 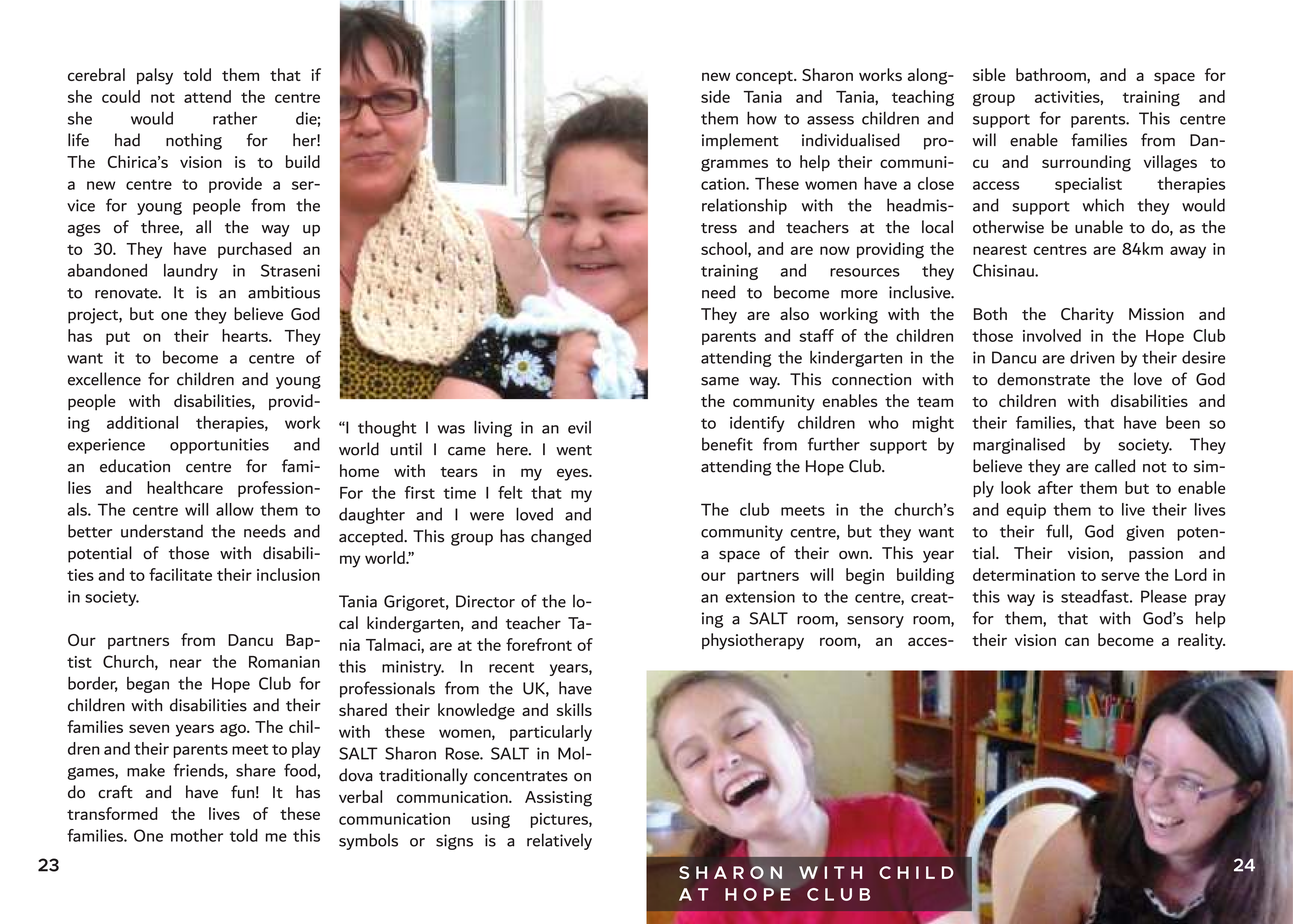 I want to click on purchased, so click(x=255, y=250).
